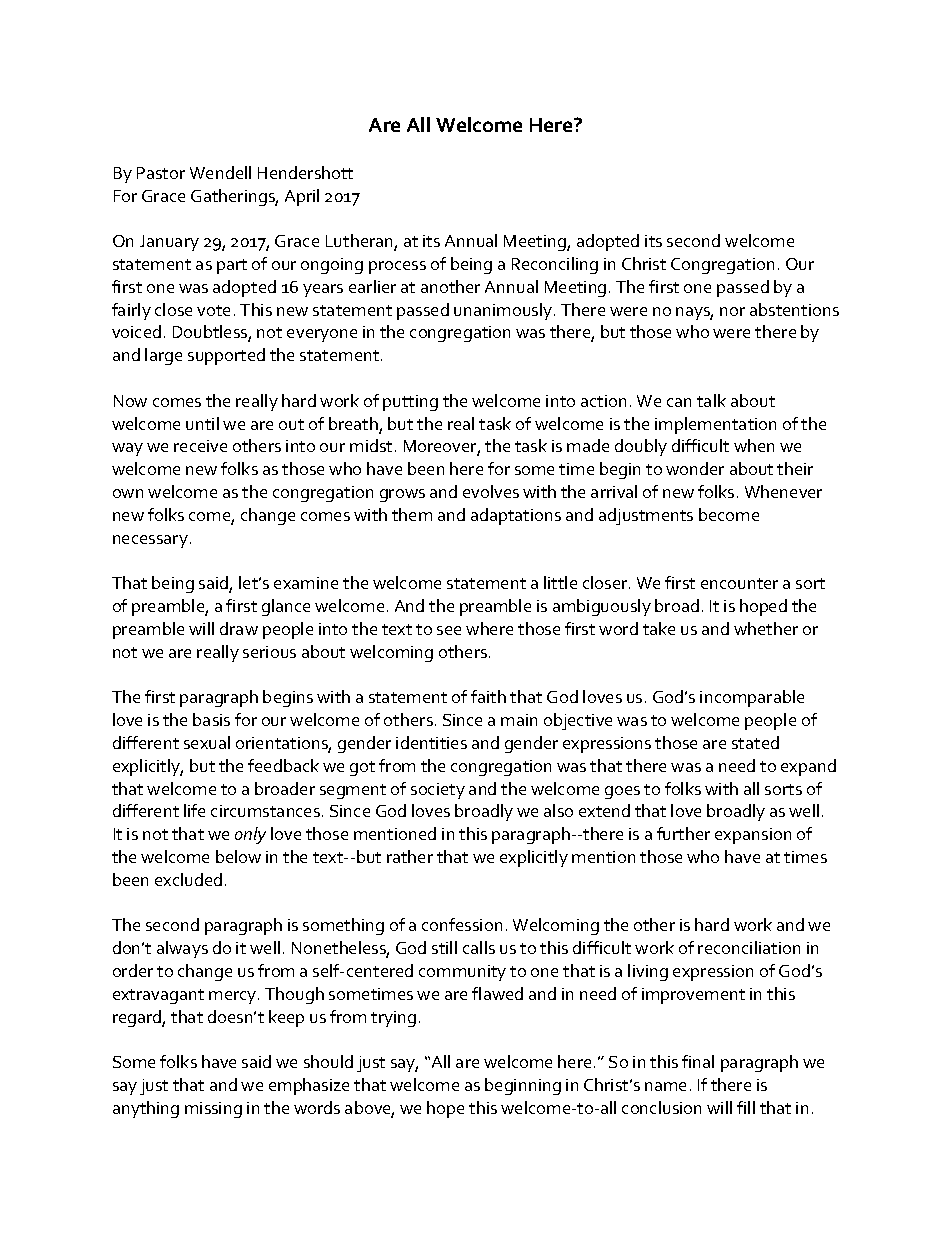 Image resolution: width=952 pixels, height=1233 pixels. Describe the element at coordinates (393, 1019) in the screenshot. I see `trying` at that location.
